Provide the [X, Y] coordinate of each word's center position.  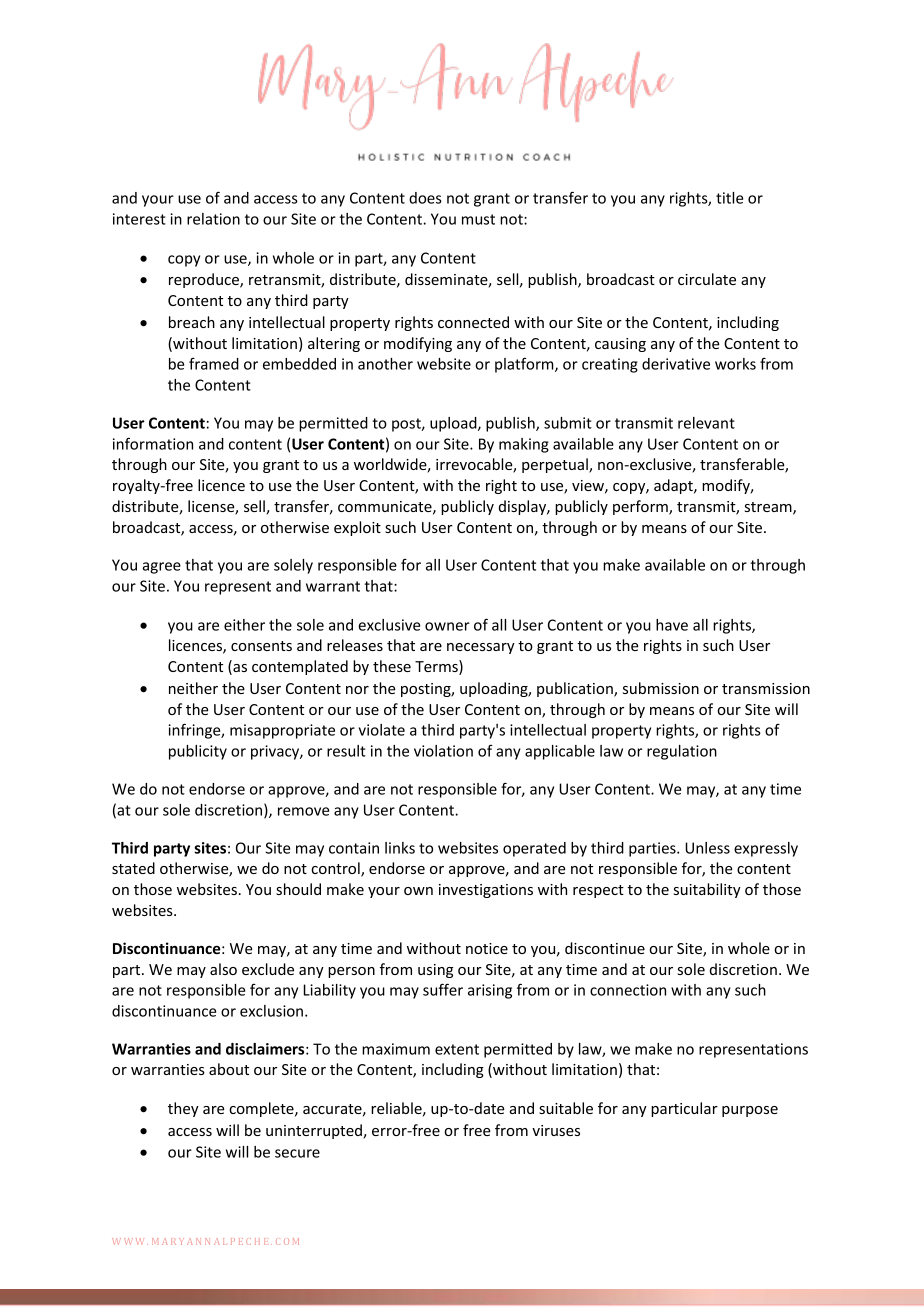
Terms [437, 667]
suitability [707, 890]
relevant [706, 423]
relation [213, 219]
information [153, 443]
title [729, 198]
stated [133, 868]
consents [261, 646]
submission [661, 688]
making [524, 445]
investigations [486, 891]
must [478, 219]
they [183, 1109]
